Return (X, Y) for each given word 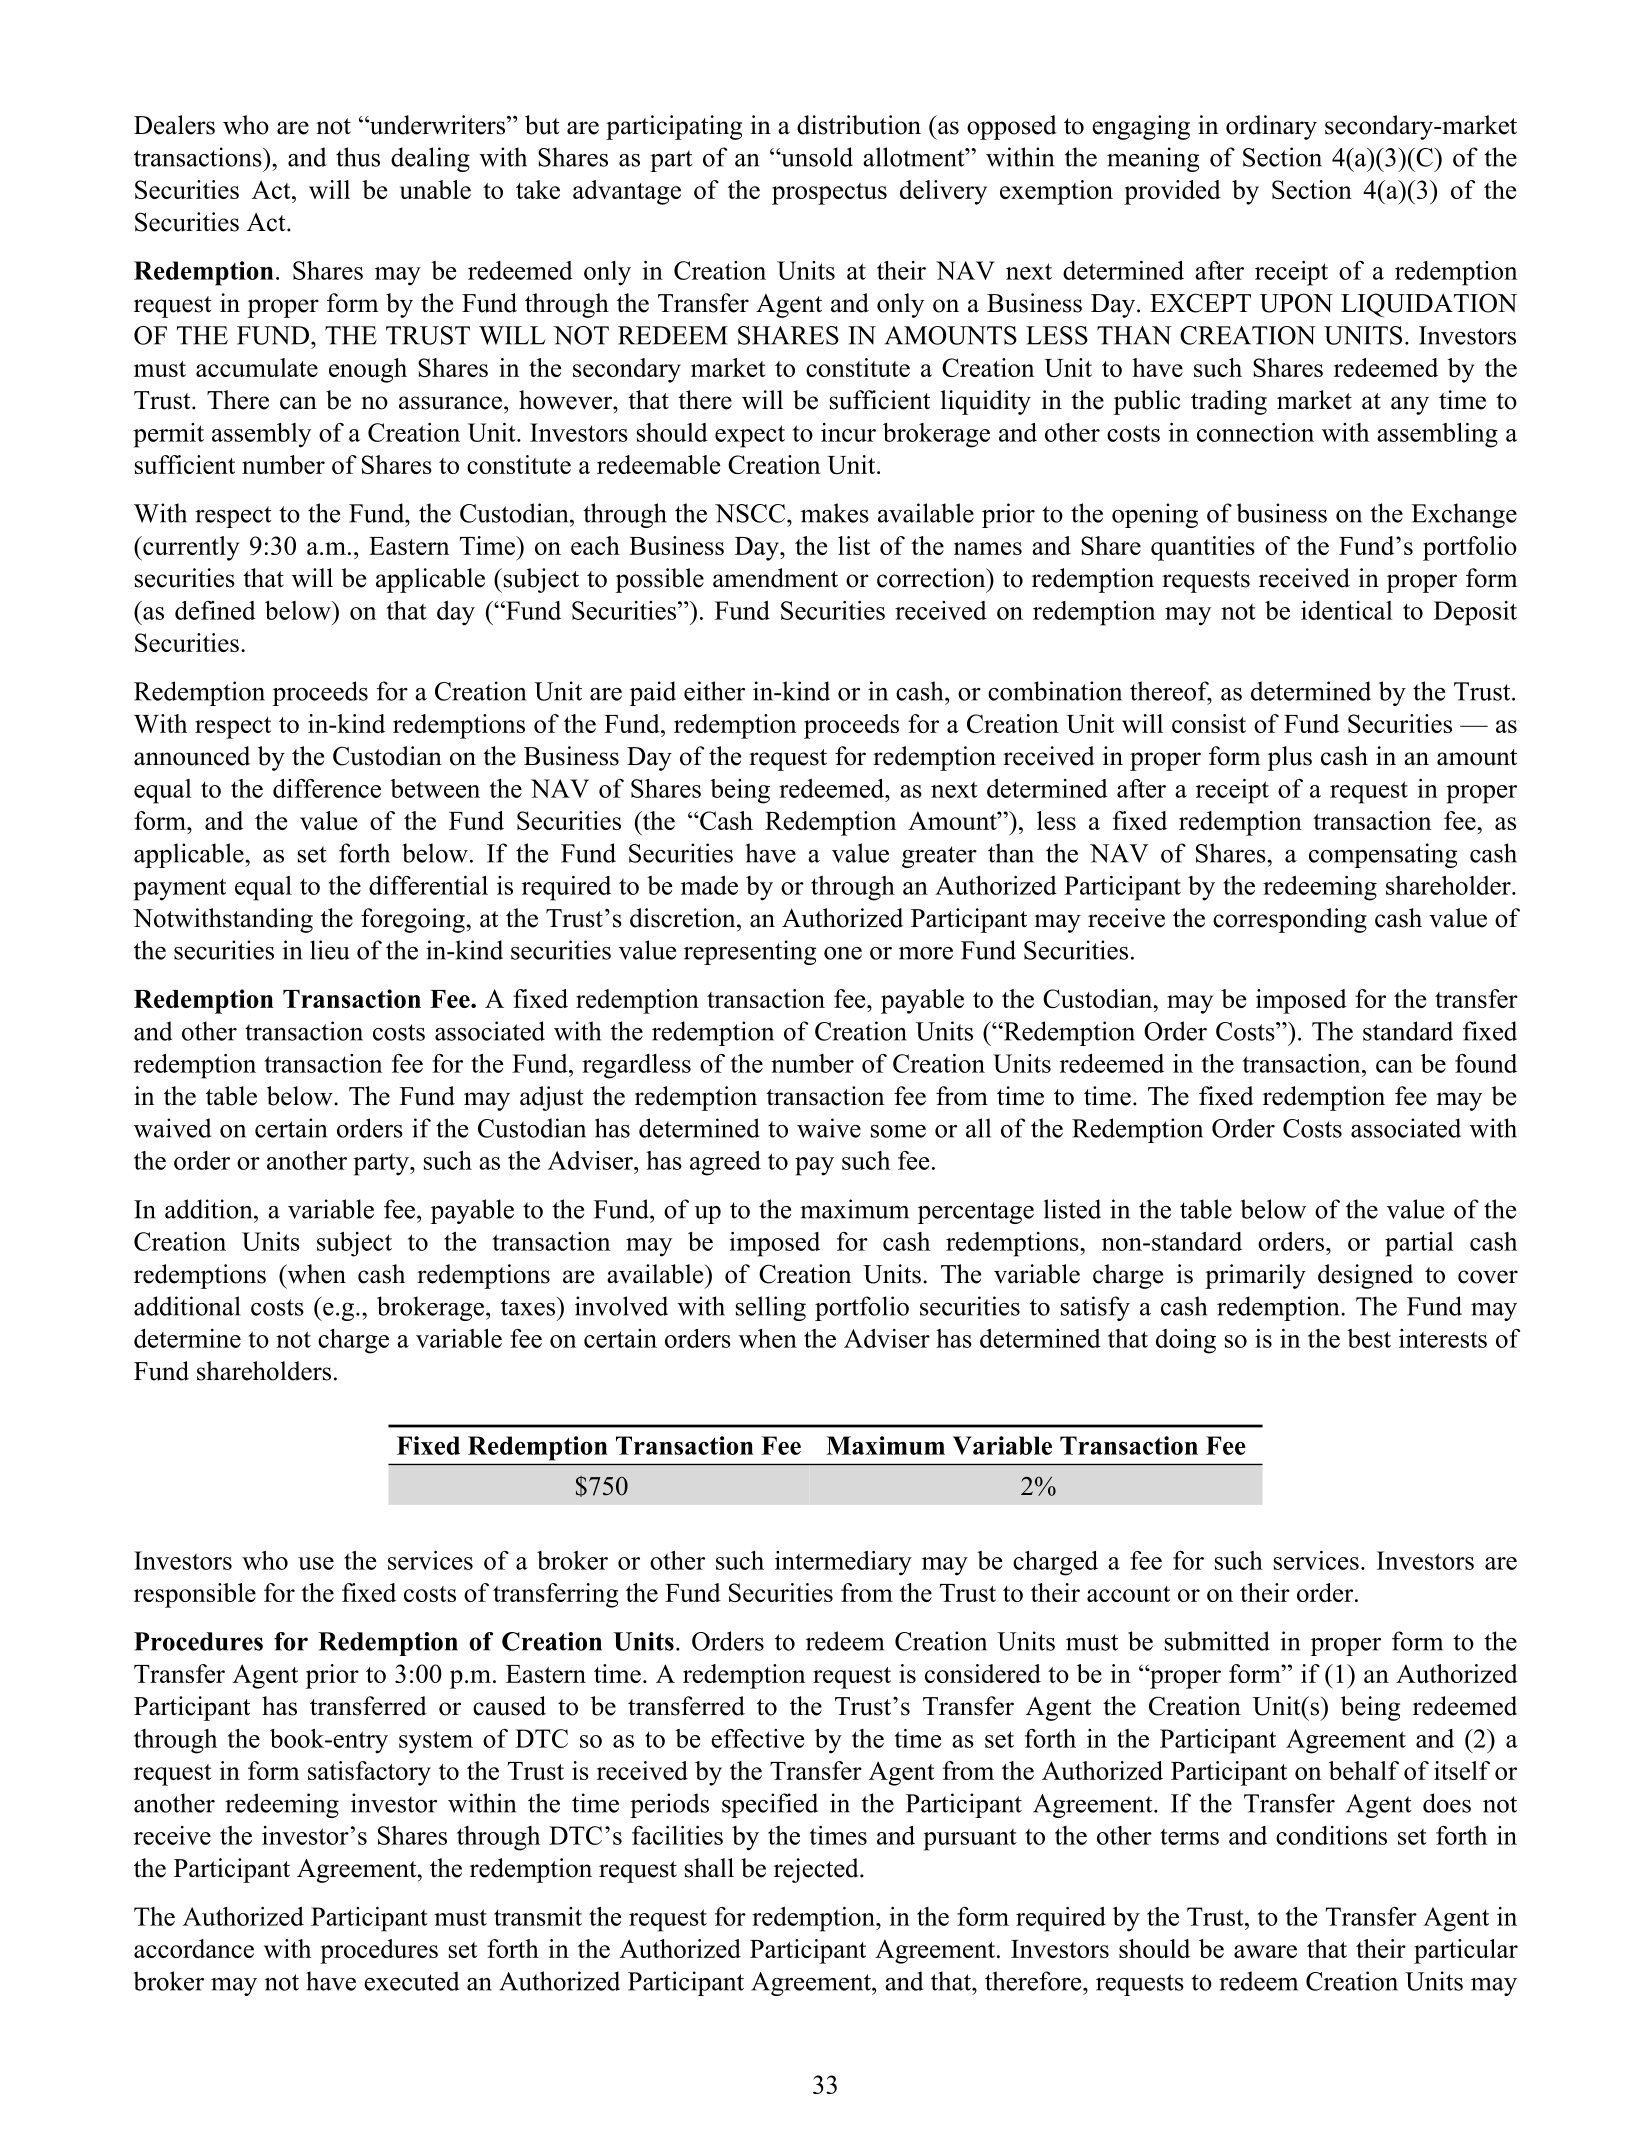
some (898, 1131)
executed (411, 1981)
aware (1265, 1951)
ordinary (1271, 127)
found (1486, 1063)
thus (358, 157)
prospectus (829, 194)
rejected (817, 1870)
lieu (329, 950)
